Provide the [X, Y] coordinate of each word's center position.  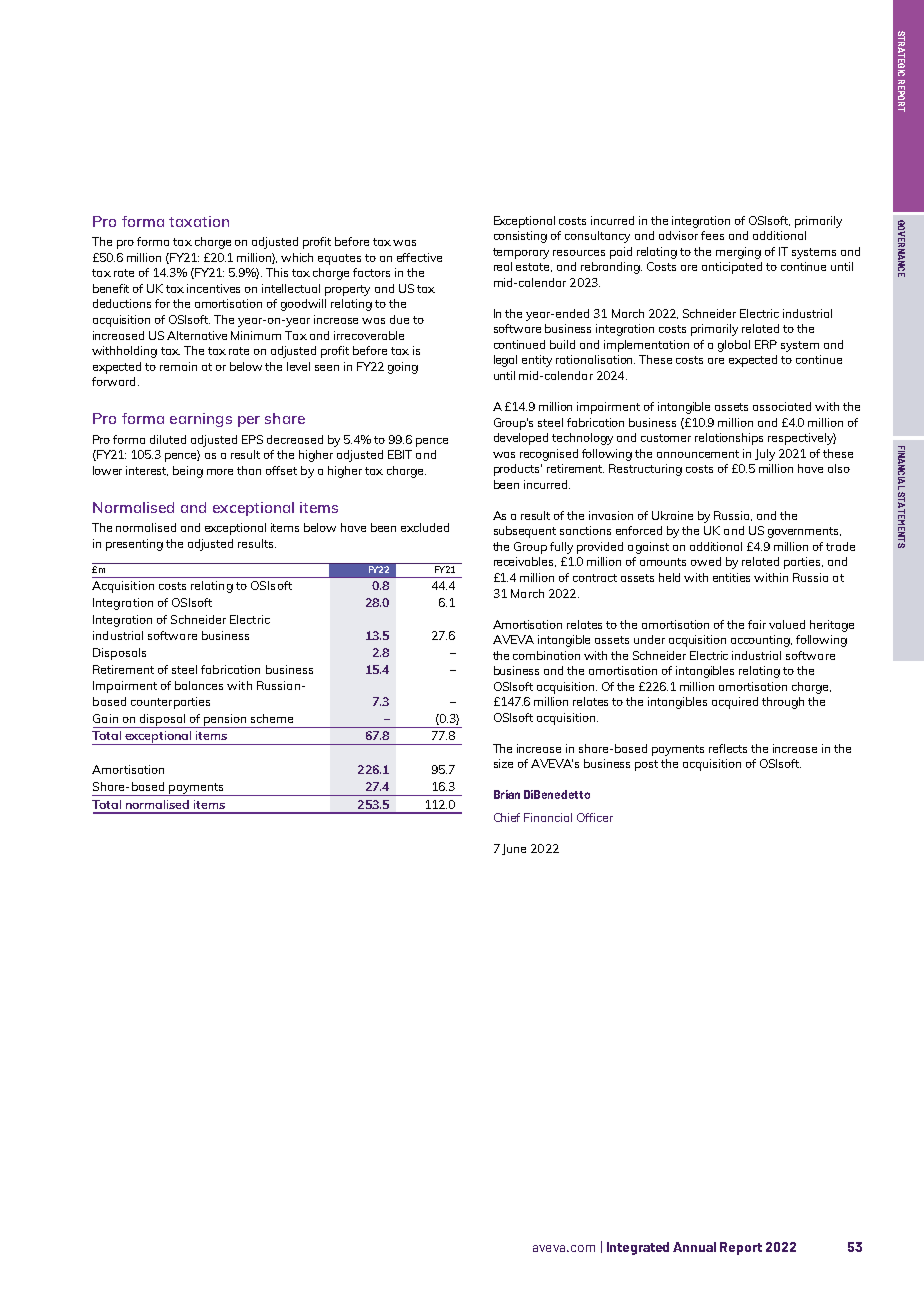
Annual [694, 1247]
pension [225, 721]
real [503, 266]
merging [738, 253]
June [514, 849]
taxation [199, 221]
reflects [728, 748]
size [503, 763]
